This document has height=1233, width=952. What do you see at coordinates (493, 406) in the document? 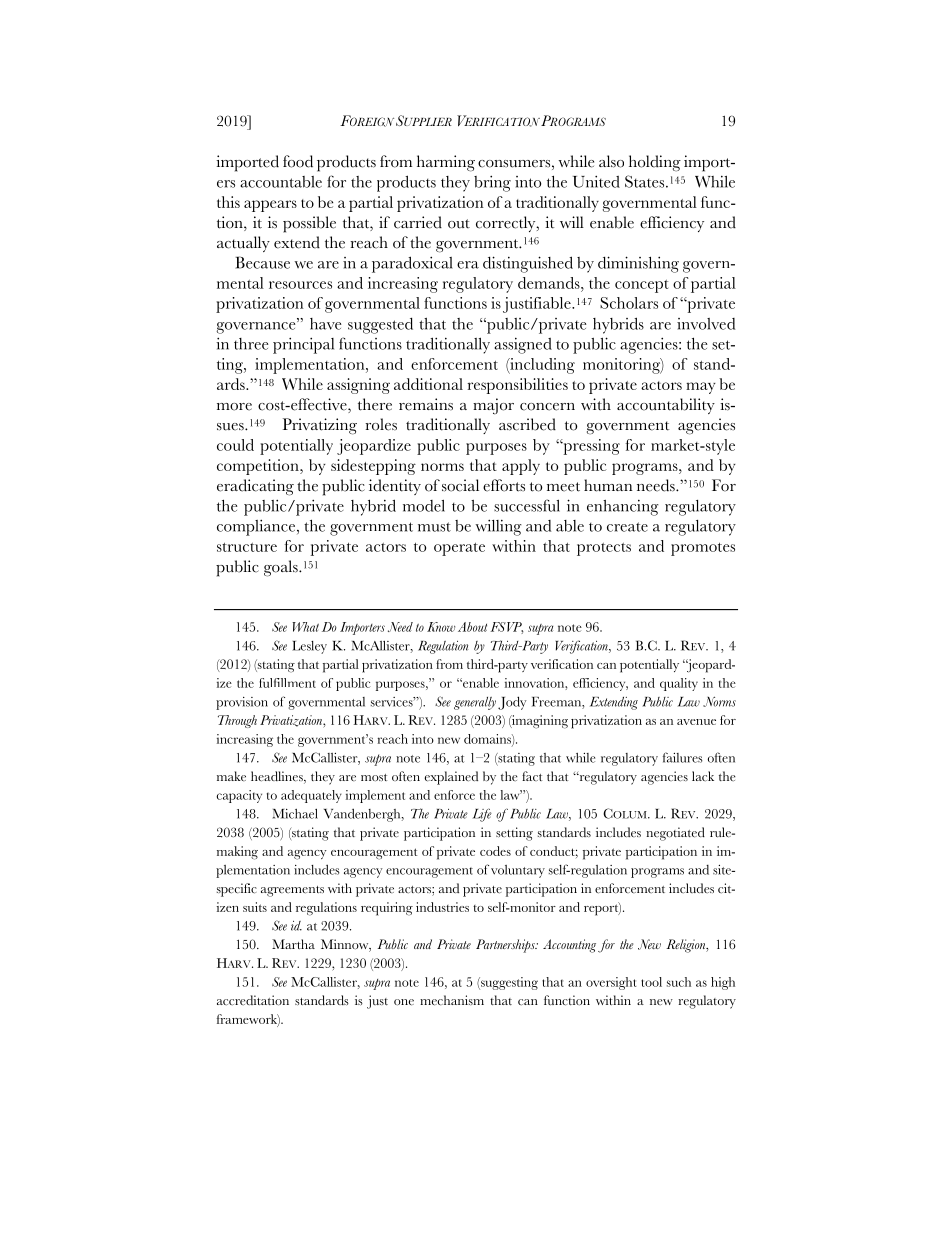
I see `major` at bounding box center [493, 406].
